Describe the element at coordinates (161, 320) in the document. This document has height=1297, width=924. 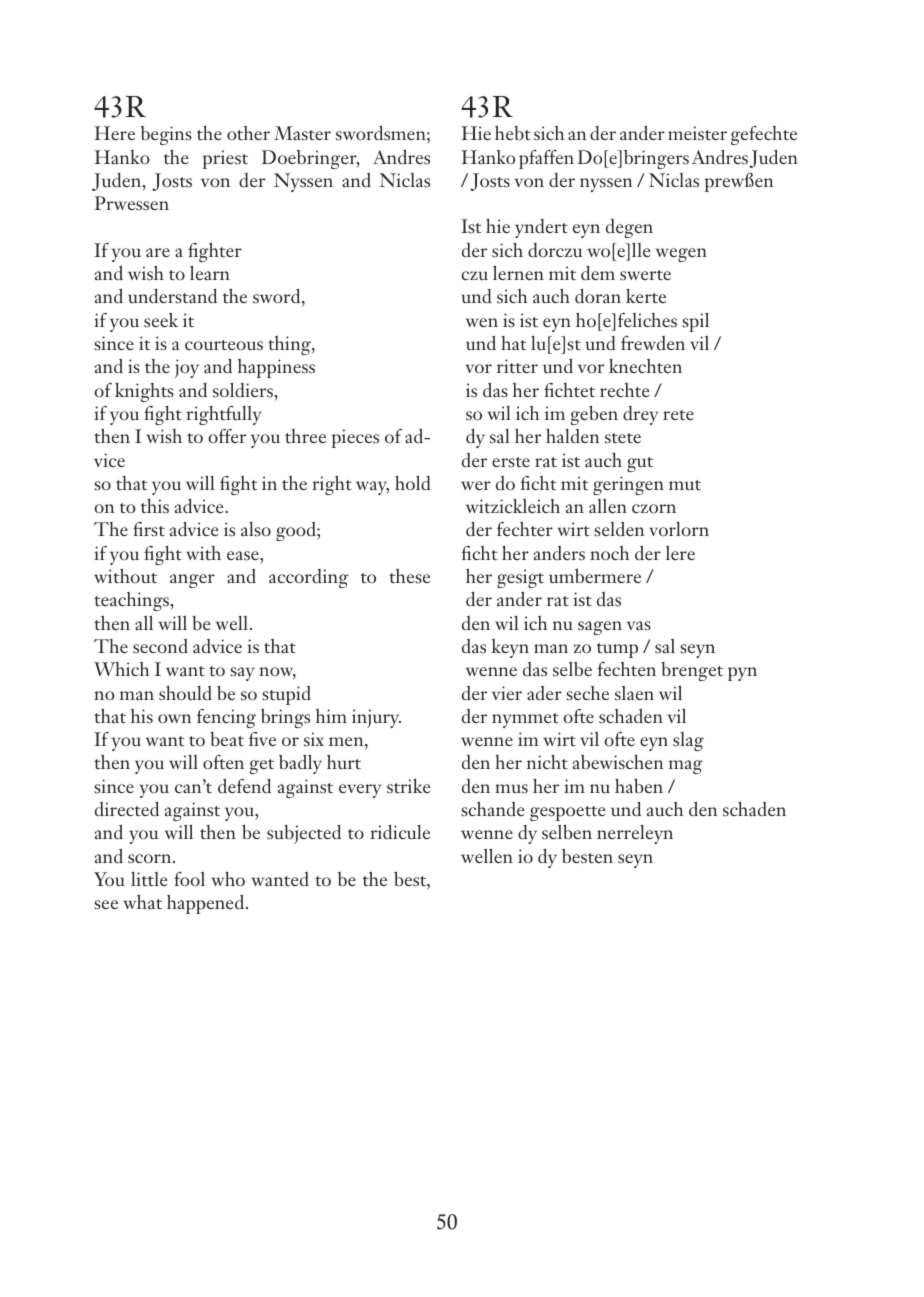
I see `seek` at that location.
